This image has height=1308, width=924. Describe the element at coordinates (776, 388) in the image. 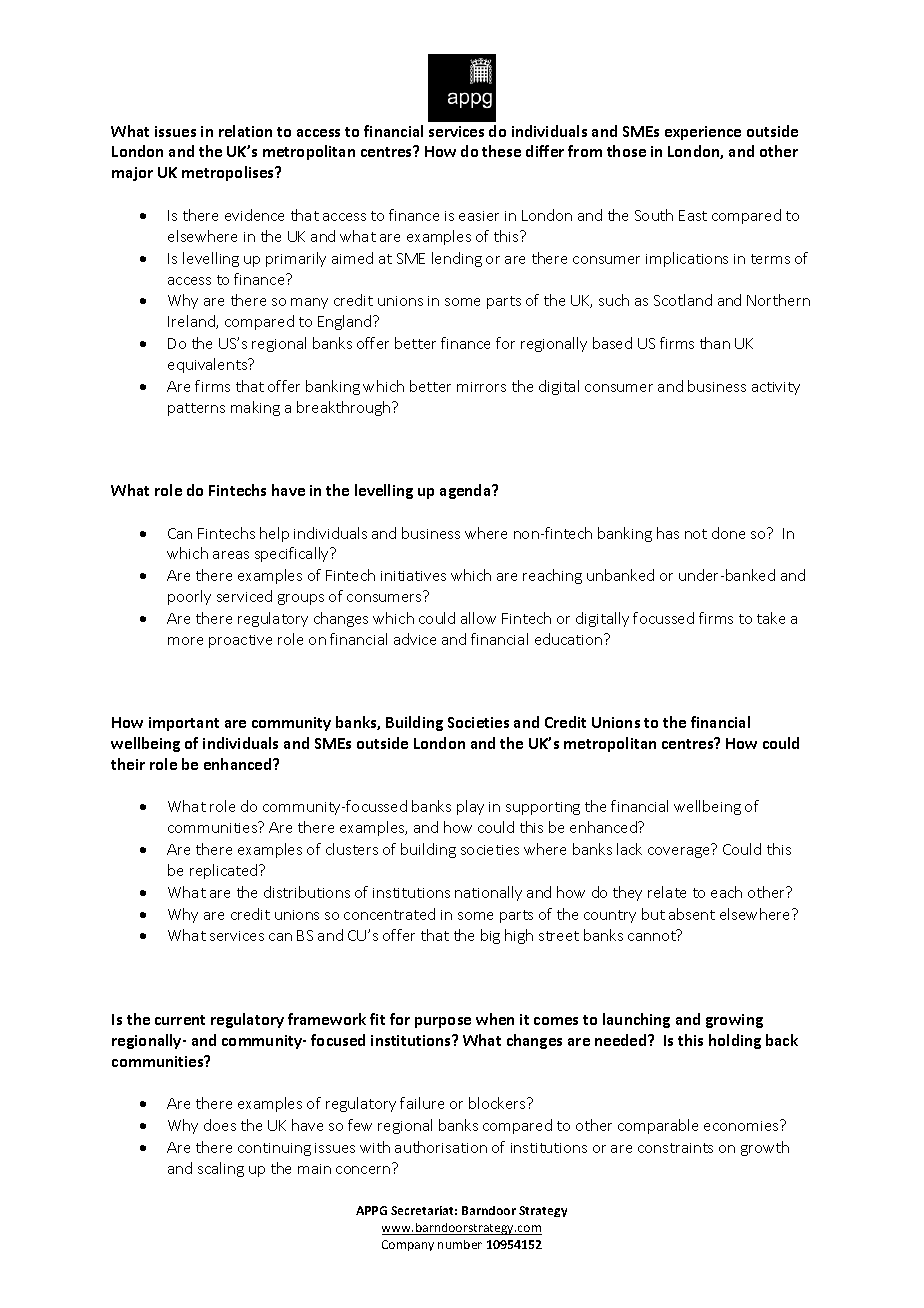

I see `activity` at that location.
